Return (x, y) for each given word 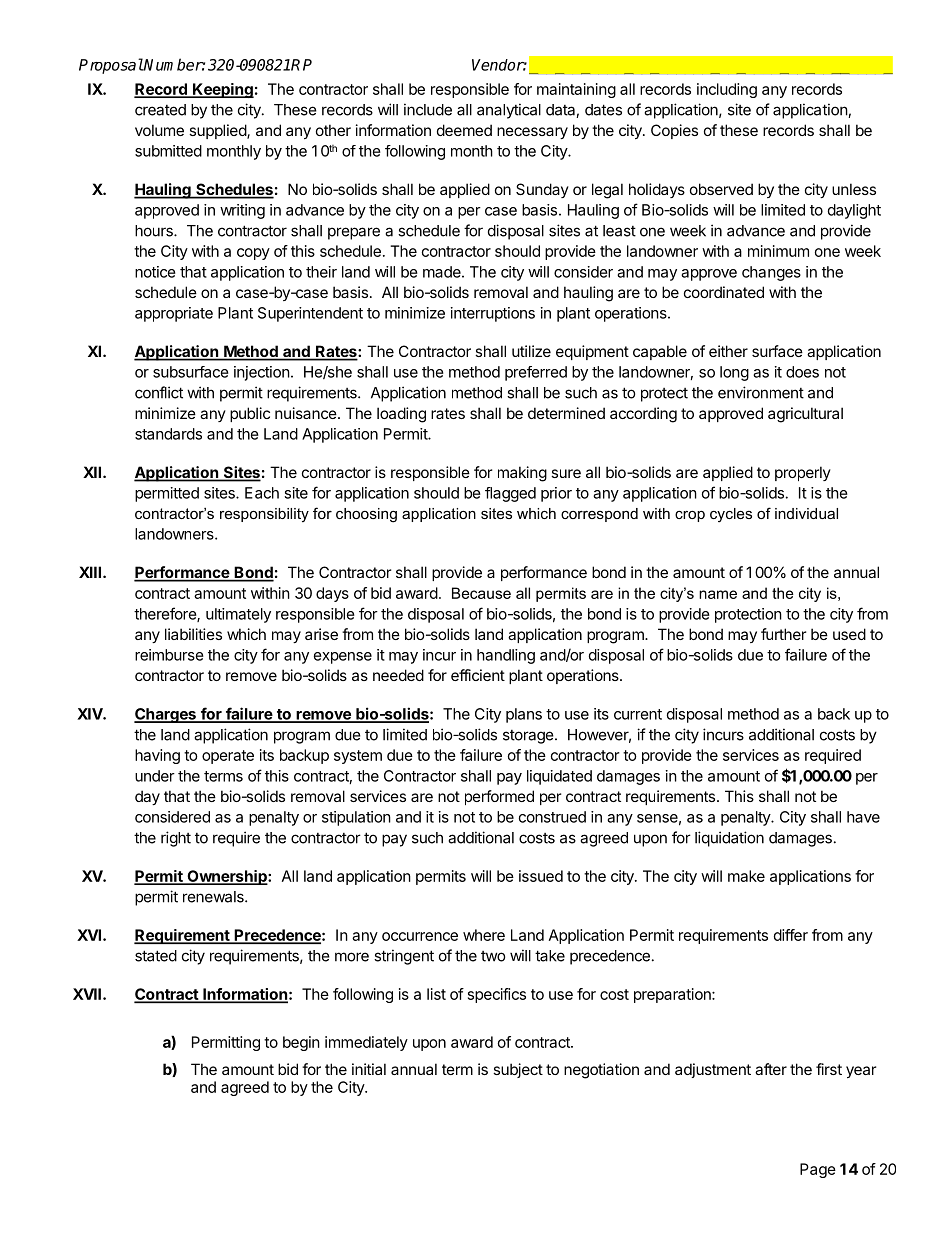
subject (518, 1070)
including (727, 90)
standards (168, 434)
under (155, 776)
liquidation (729, 839)
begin (301, 1043)
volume (159, 130)
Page (818, 1170)
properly (803, 473)
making (522, 474)
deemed (464, 130)
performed (499, 797)
